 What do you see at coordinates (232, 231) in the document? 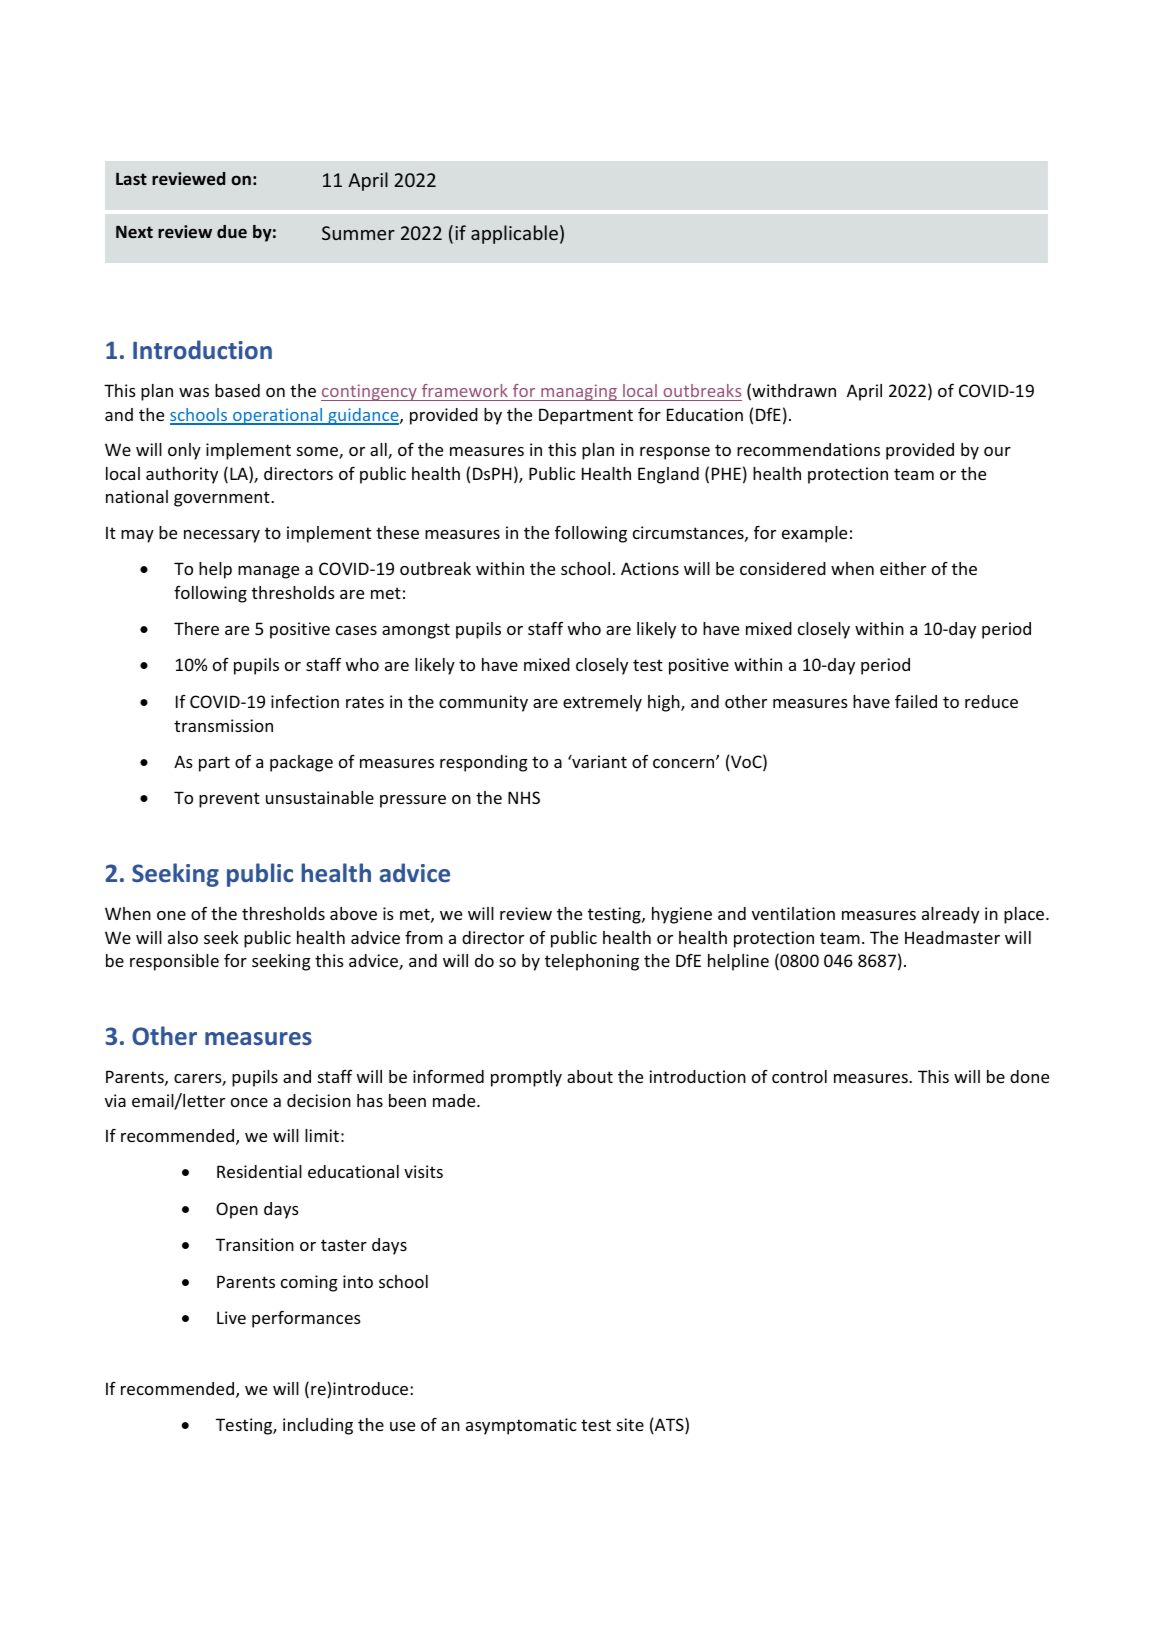
I see `due` at bounding box center [232, 231].
